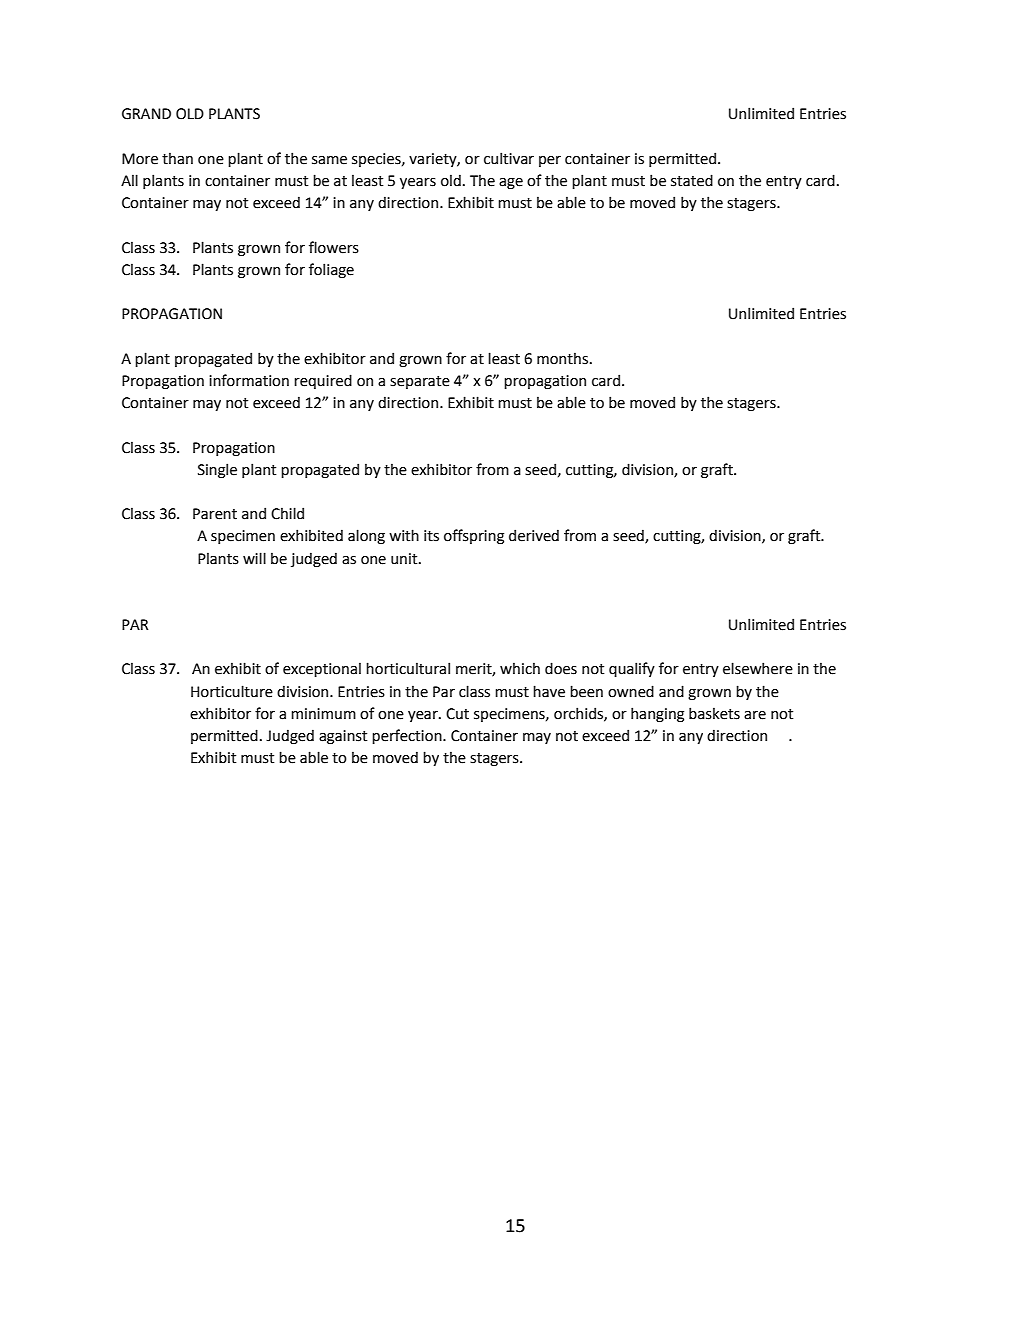 The image size is (1031, 1335). I want to click on cultivar, so click(509, 158).
